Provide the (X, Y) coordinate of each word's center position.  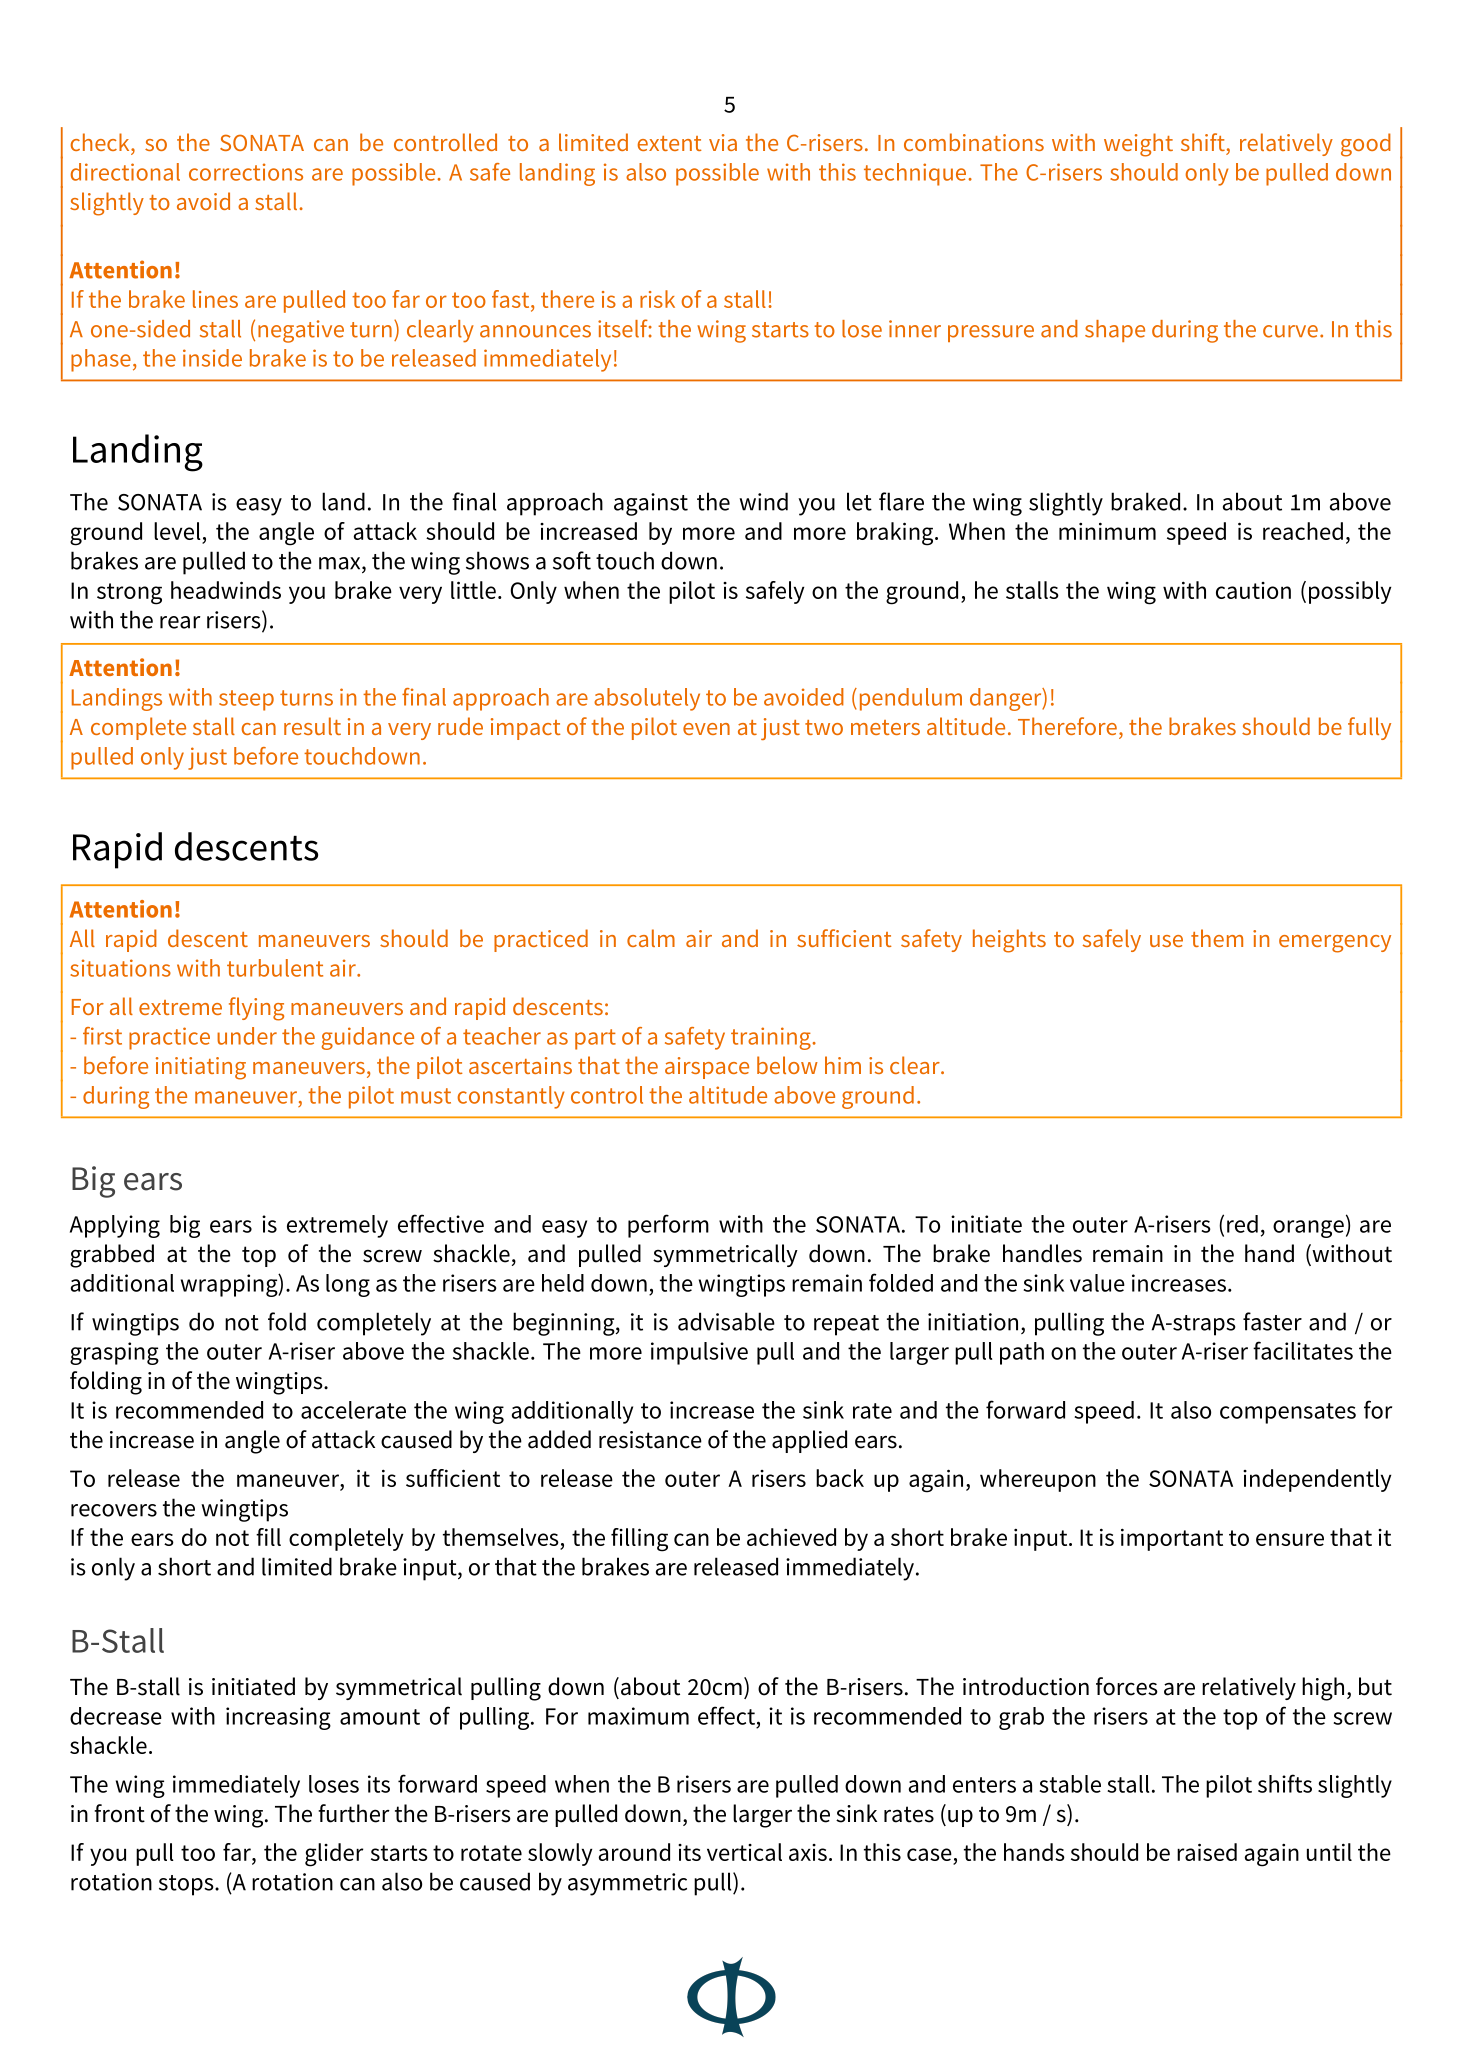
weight (1138, 145)
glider (334, 1855)
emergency (1335, 944)
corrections (246, 172)
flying (256, 1009)
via (723, 142)
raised (1207, 1852)
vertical (744, 1852)
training (772, 1038)
